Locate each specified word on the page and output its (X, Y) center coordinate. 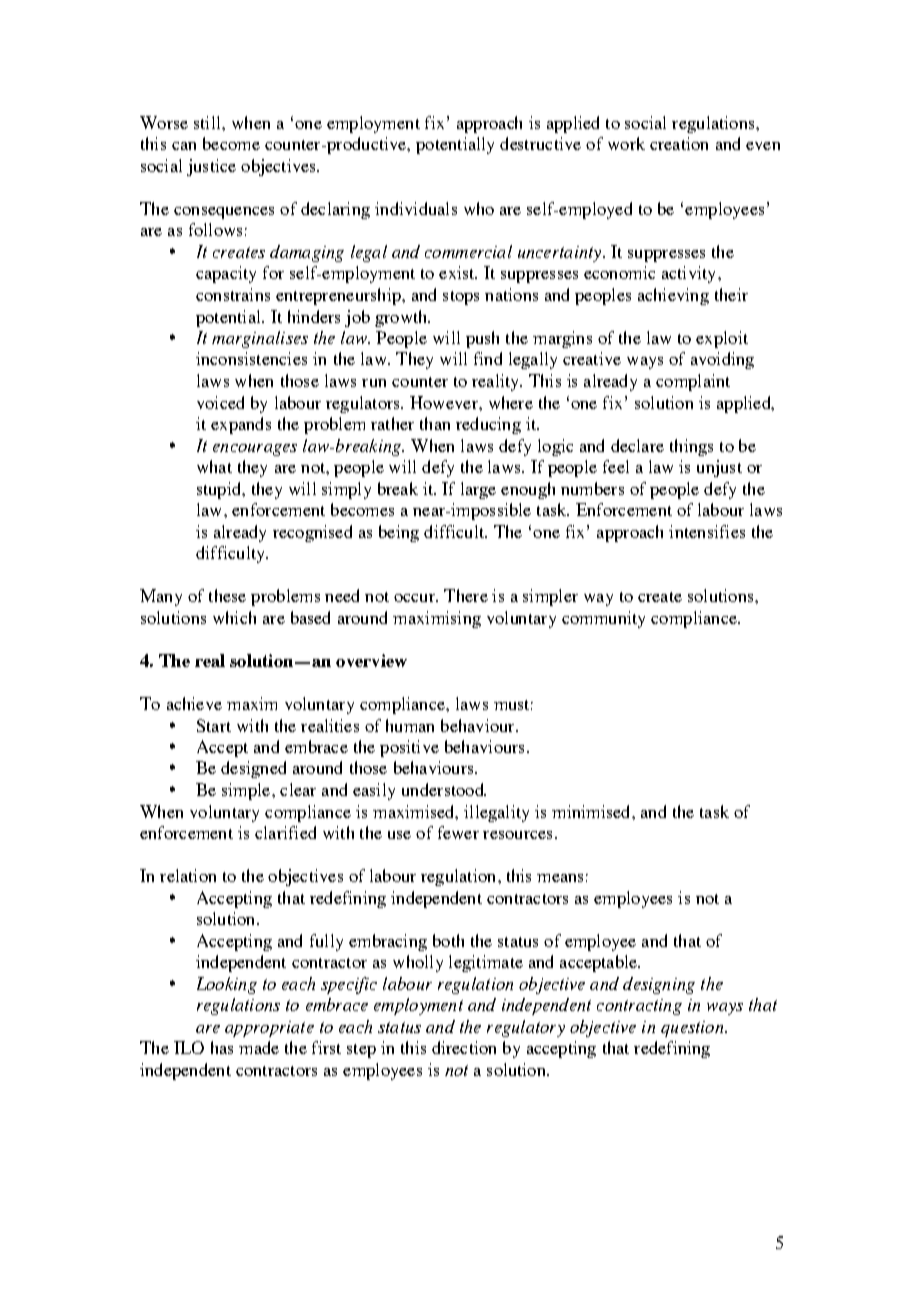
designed (253, 769)
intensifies (707, 531)
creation (679, 143)
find (488, 358)
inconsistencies (251, 358)
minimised (592, 811)
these (227, 595)
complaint (693, 382)
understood (444, 789)
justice (211, 167)
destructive (540, 143)
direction (464, 1047)
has (222, 1047)
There (466, 595)
